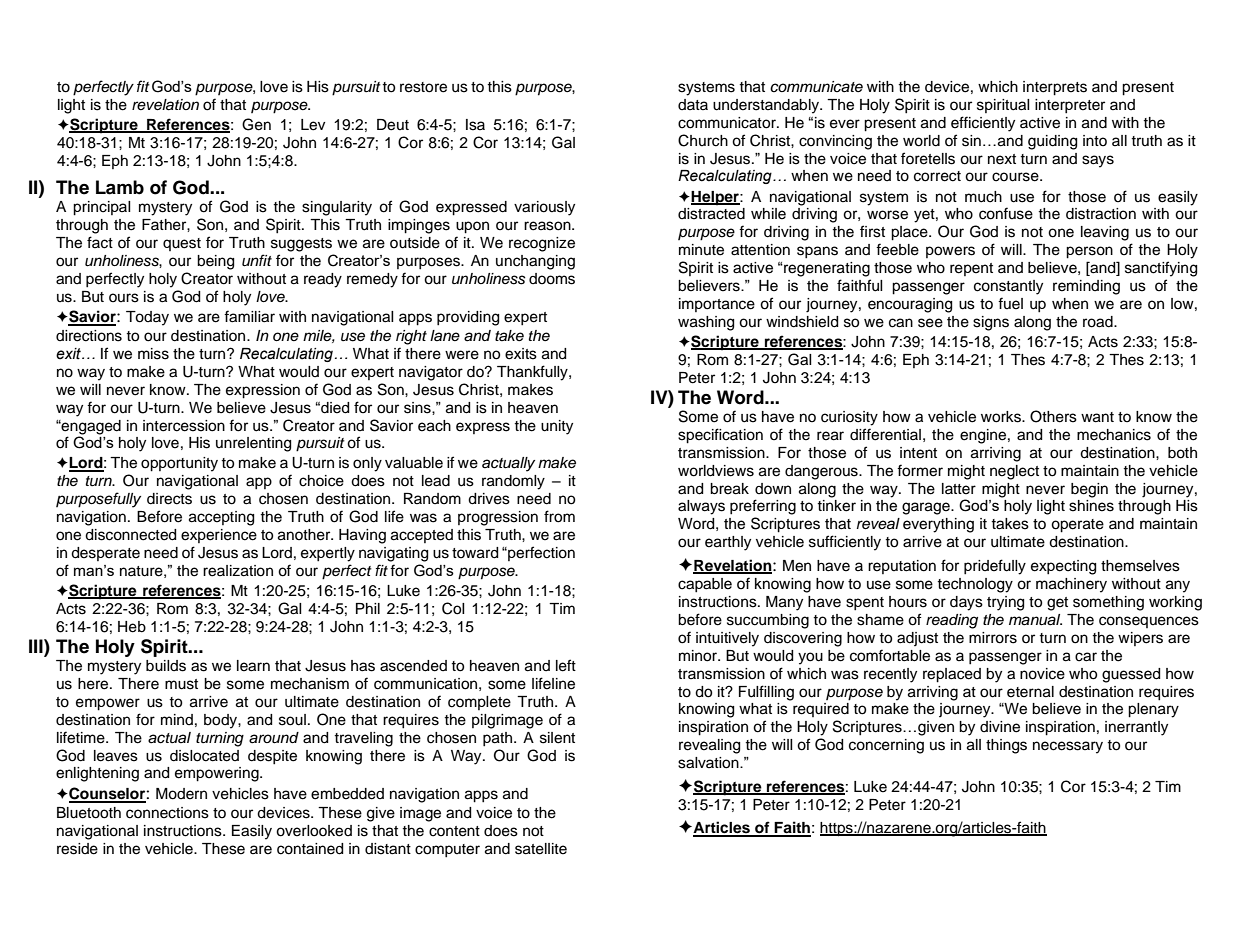 The image size is (1233, 952). I want to click on experience, so click(219, 536).
